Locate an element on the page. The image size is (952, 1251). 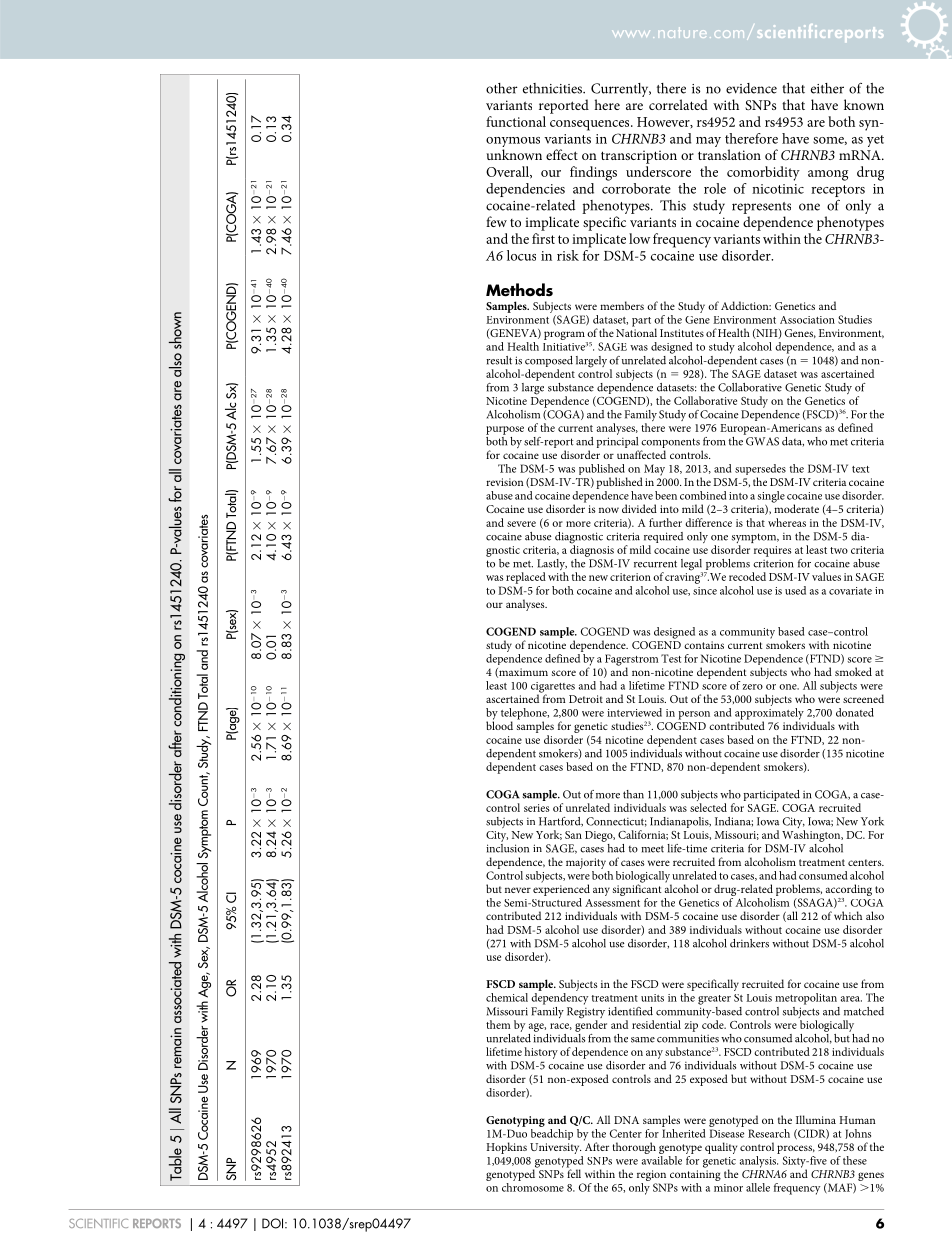
smoked is located at coordinates (853, 671).
